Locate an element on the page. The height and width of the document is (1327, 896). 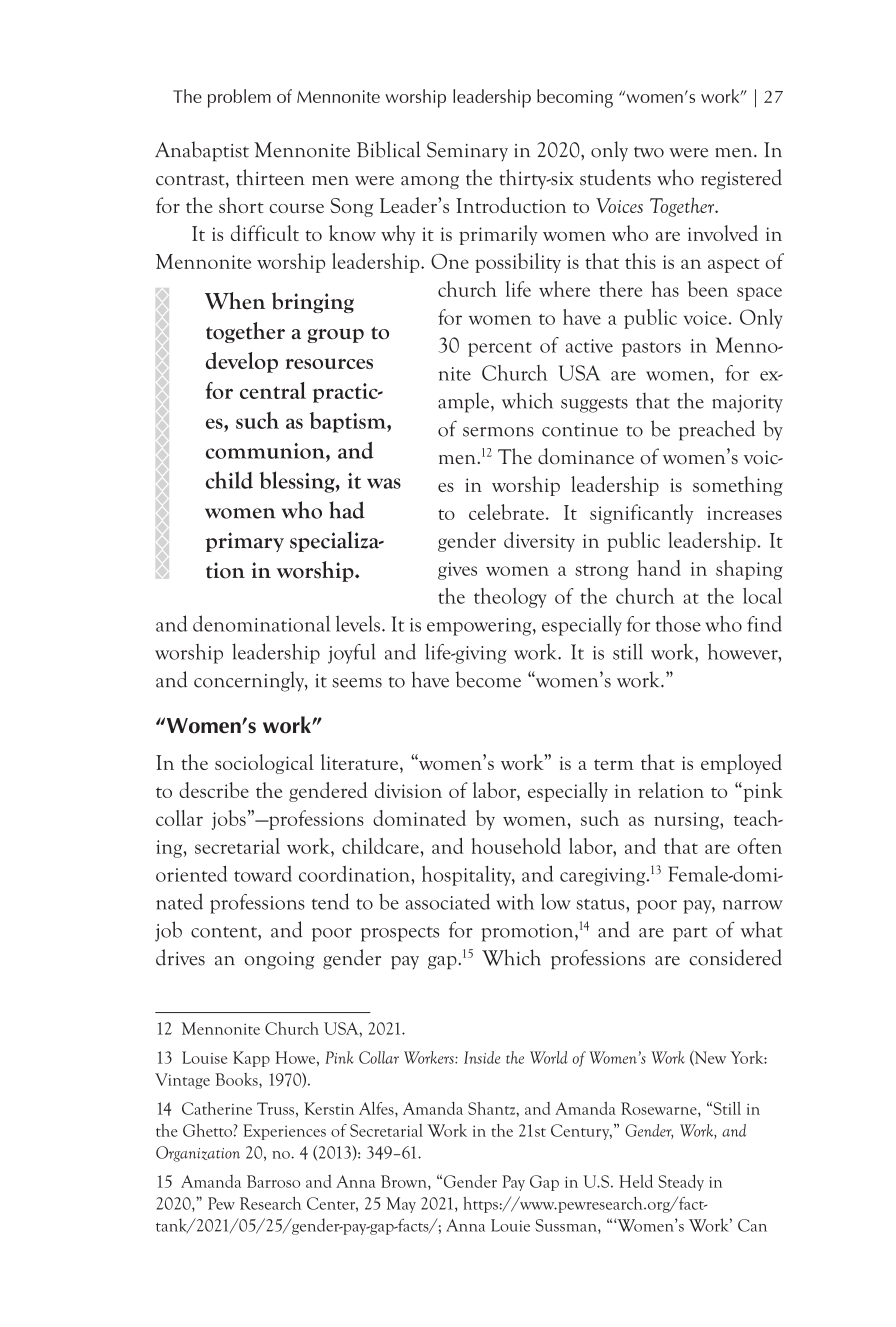
communion is located at coordinates (266, 451).
